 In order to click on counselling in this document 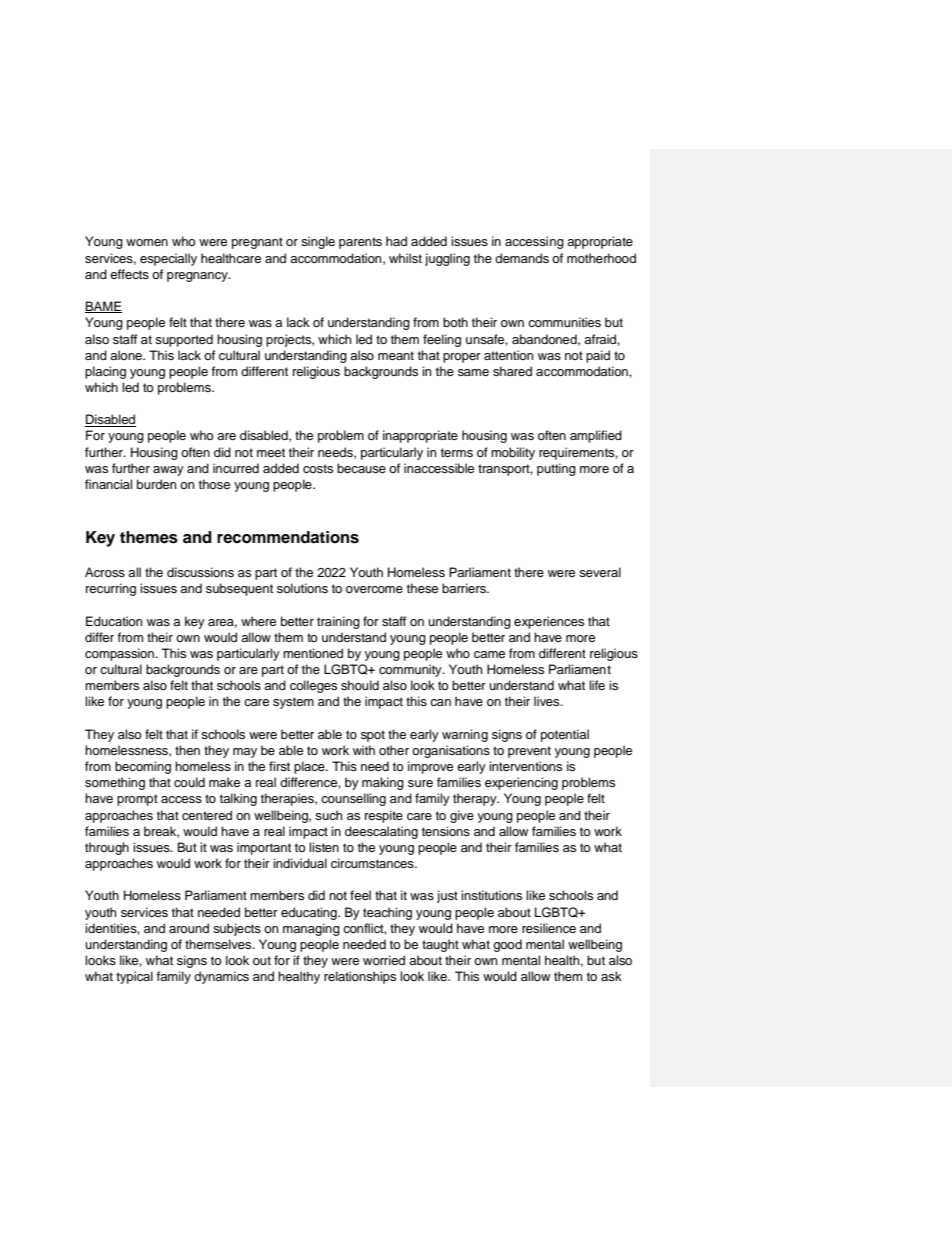, I will do `click(353, 799)`.
